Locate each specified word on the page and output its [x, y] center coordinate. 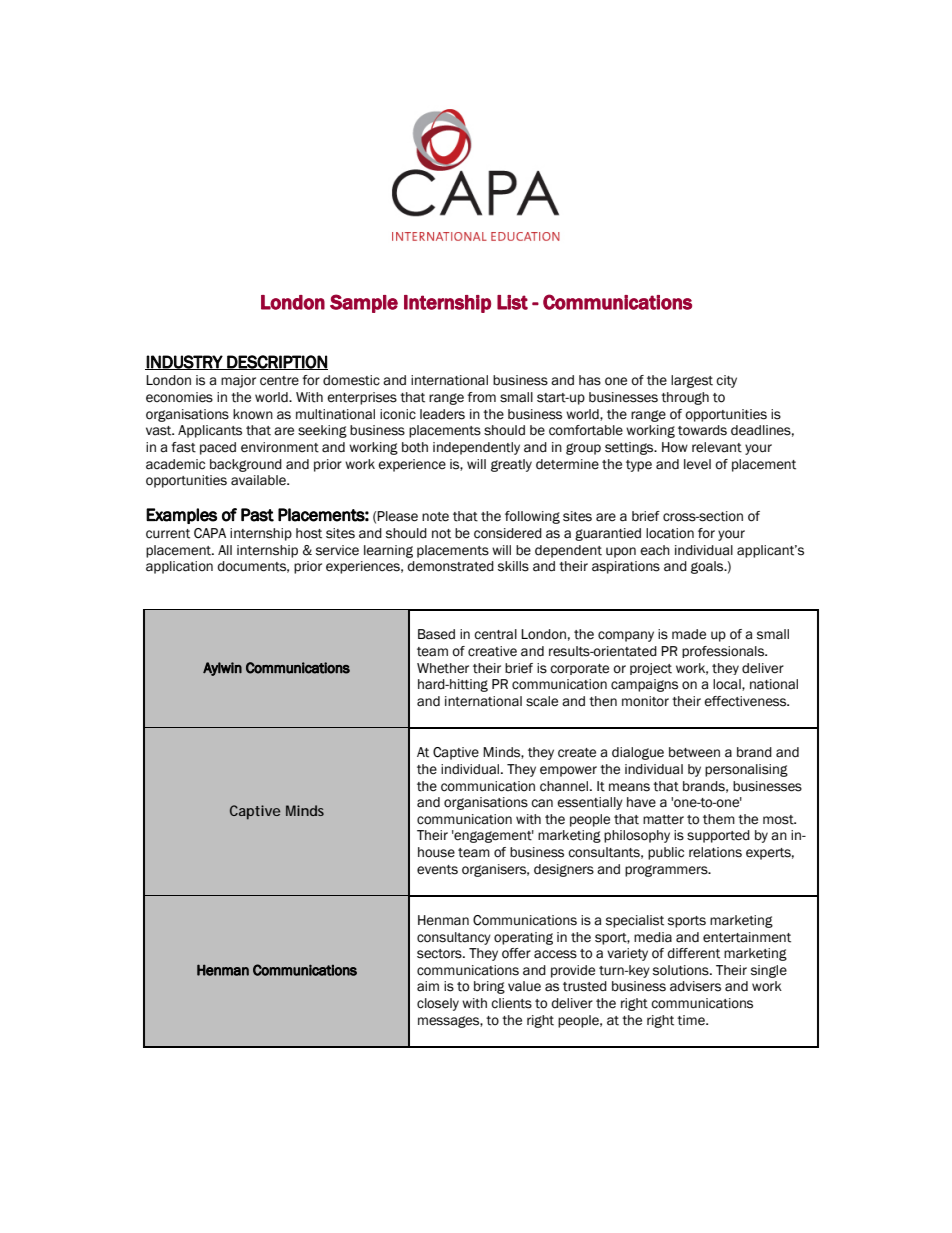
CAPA [210, 533]
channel [565, 786]
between [694, 752]
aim [428, 986]
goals [708, 567]
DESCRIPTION [276, 362]
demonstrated [450, 566]
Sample [364, 303]
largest [692, 381]
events [437, 870]
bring [489, 987]
